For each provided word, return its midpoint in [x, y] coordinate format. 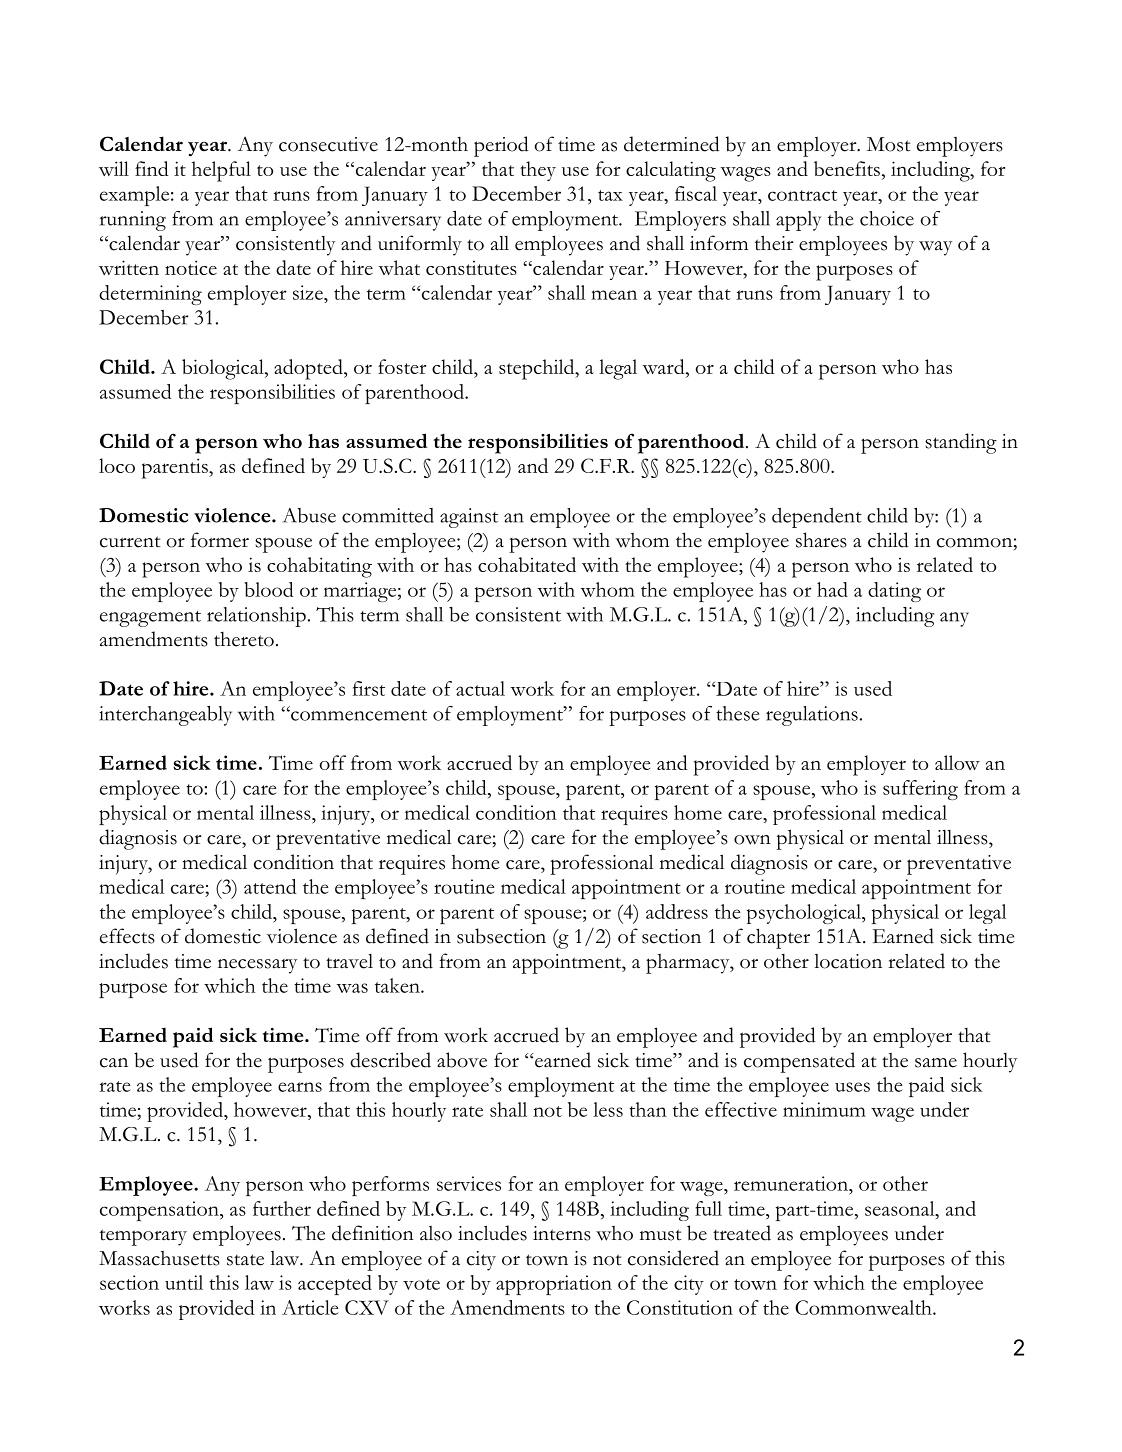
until [184, 1282]
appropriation [554, 1285]
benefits [847, 168]
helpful [221, 171]
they [538, 171]
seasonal [901, 1208]
